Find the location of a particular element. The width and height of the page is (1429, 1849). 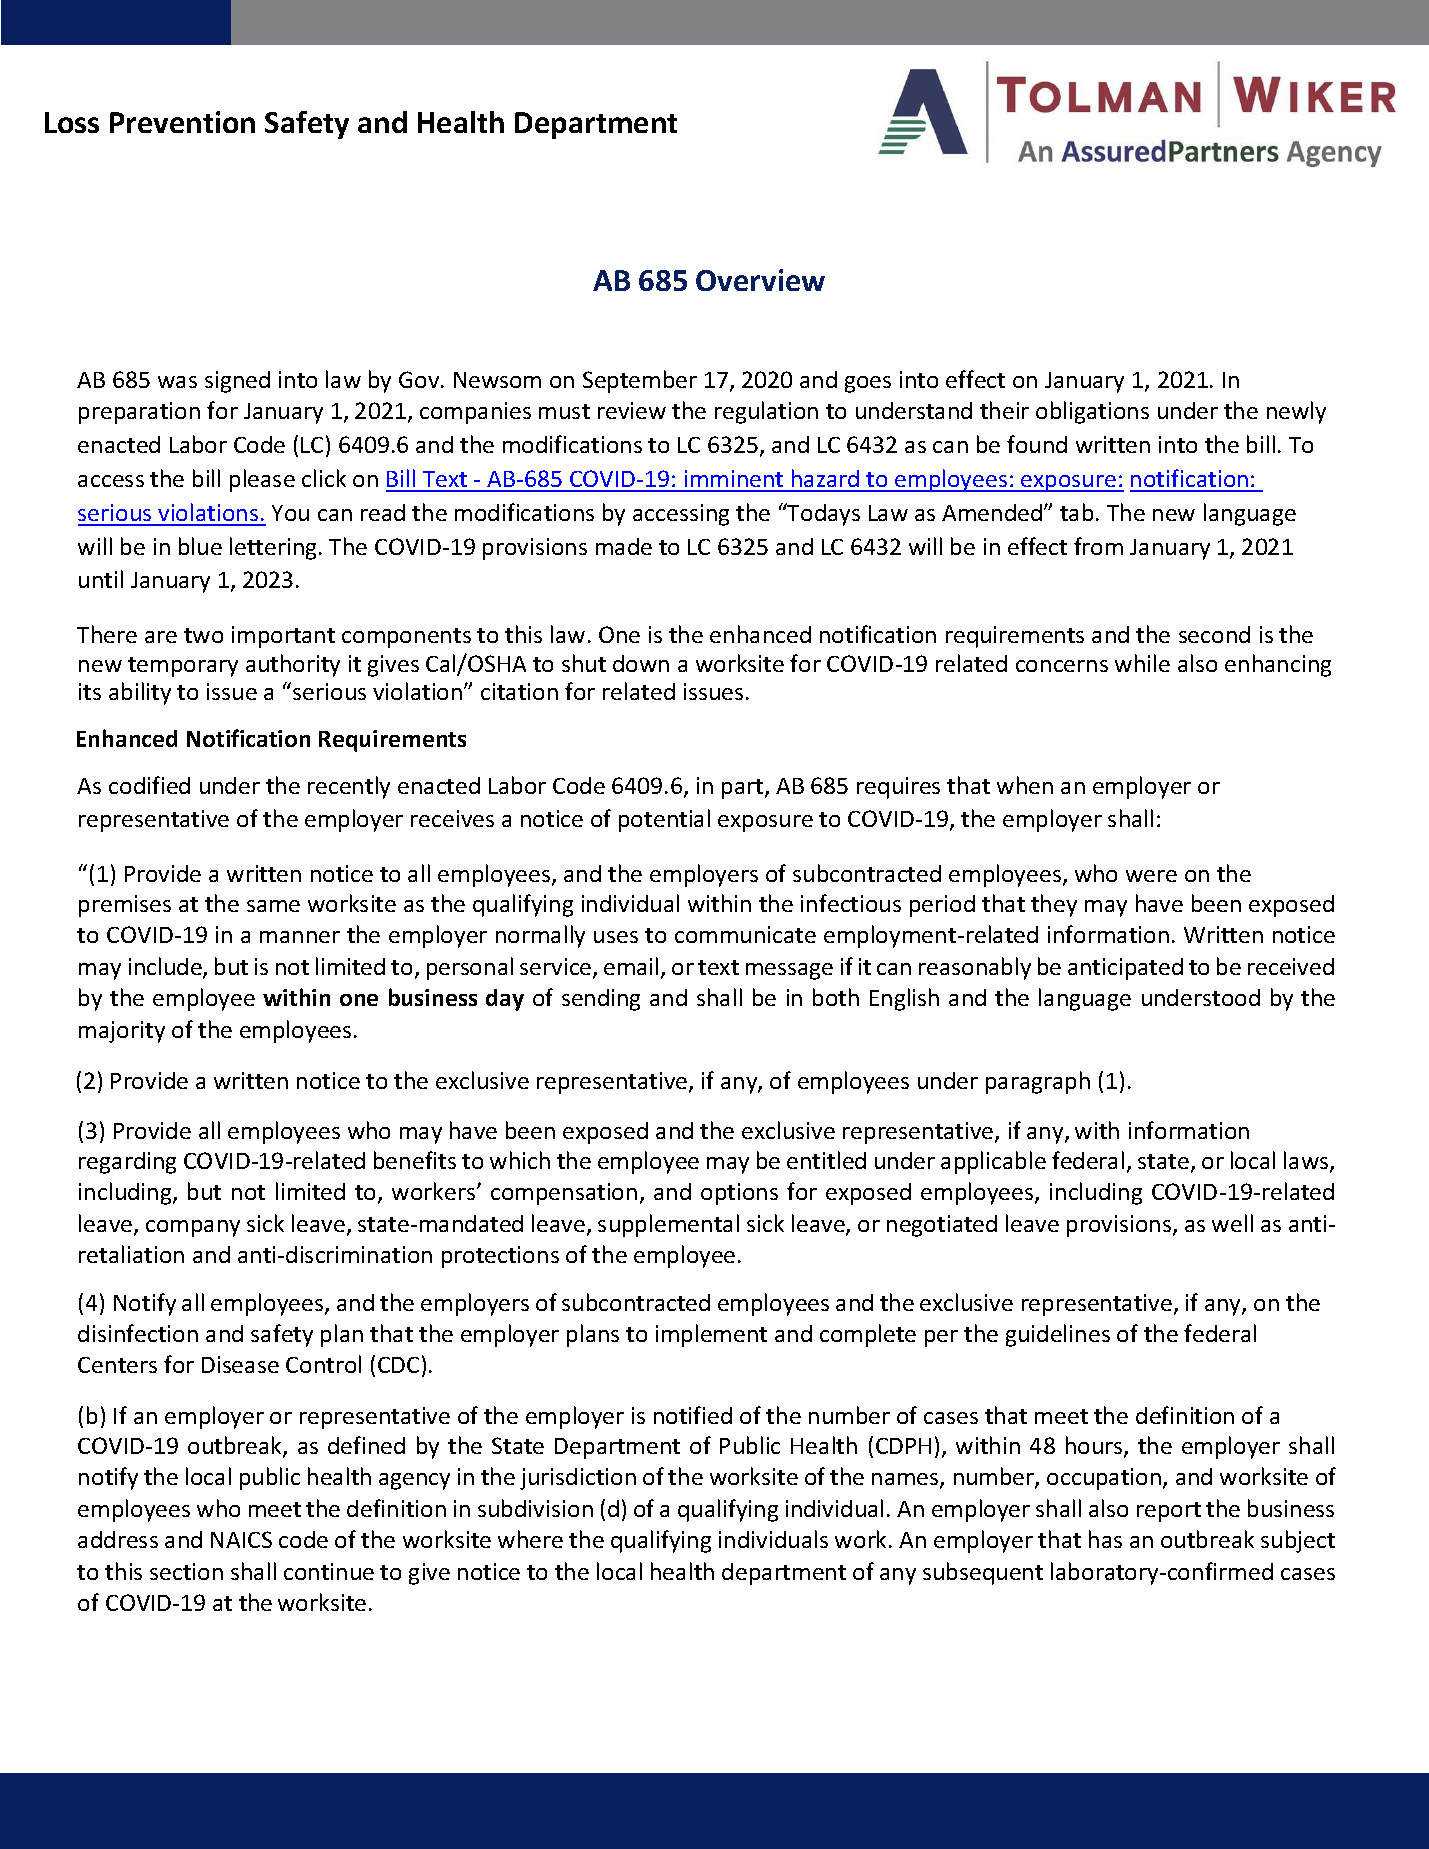

obligations is located at coordinates (1092, 412).
